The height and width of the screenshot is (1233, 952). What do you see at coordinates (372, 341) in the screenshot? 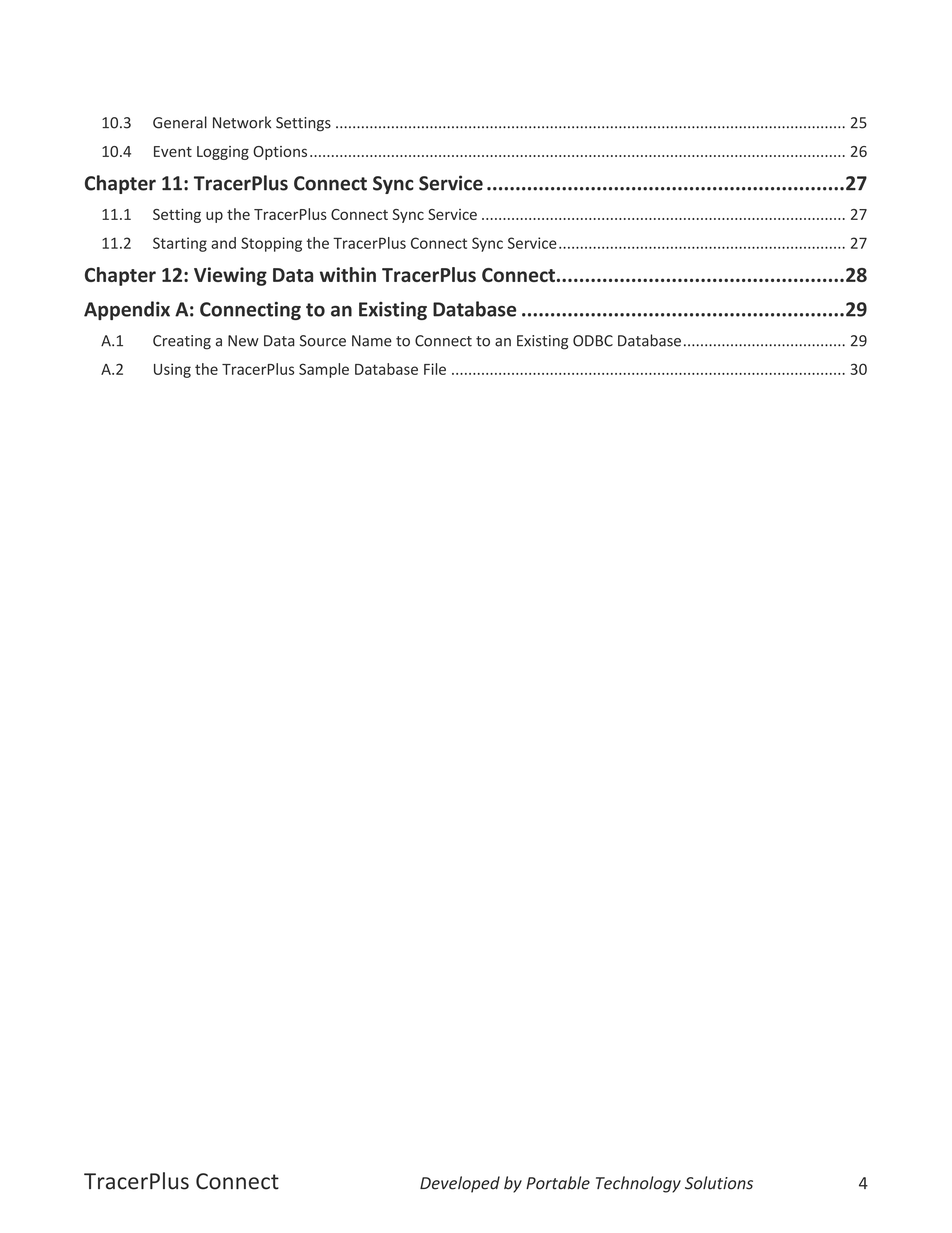
I see `Name` at bounding box center [372, 341].
